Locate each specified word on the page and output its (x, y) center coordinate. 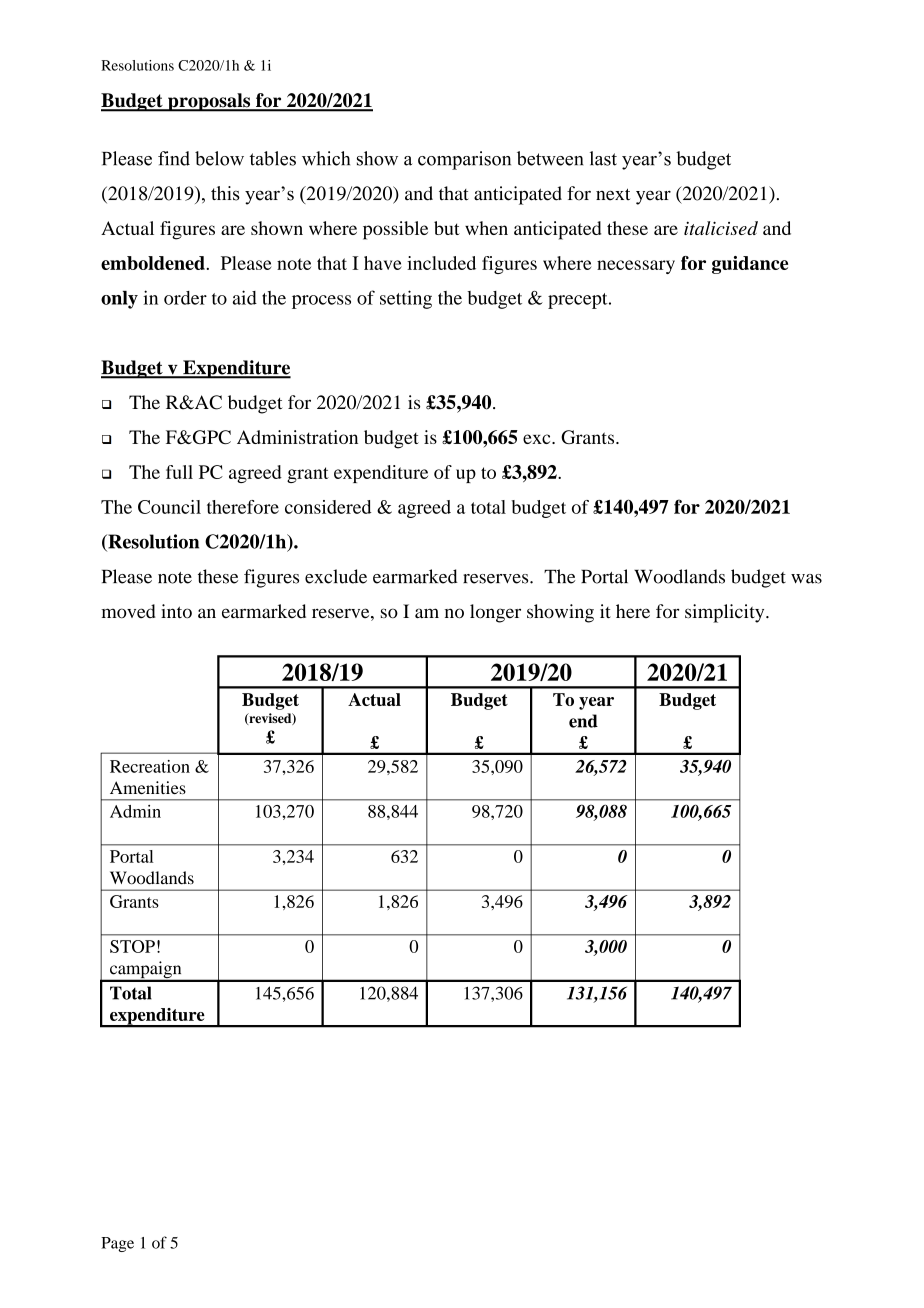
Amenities (148, 787)
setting (406, 299)
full (179, 472)
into (176, 611)
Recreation (150, 766)
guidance (750, 265)
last (603, 158)
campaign (146, 971)
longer (495, 613)
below (219, 158)
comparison (464, 160)
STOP (132, 946)
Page (117, 1244)
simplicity (726, 613)
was (806, 579)
